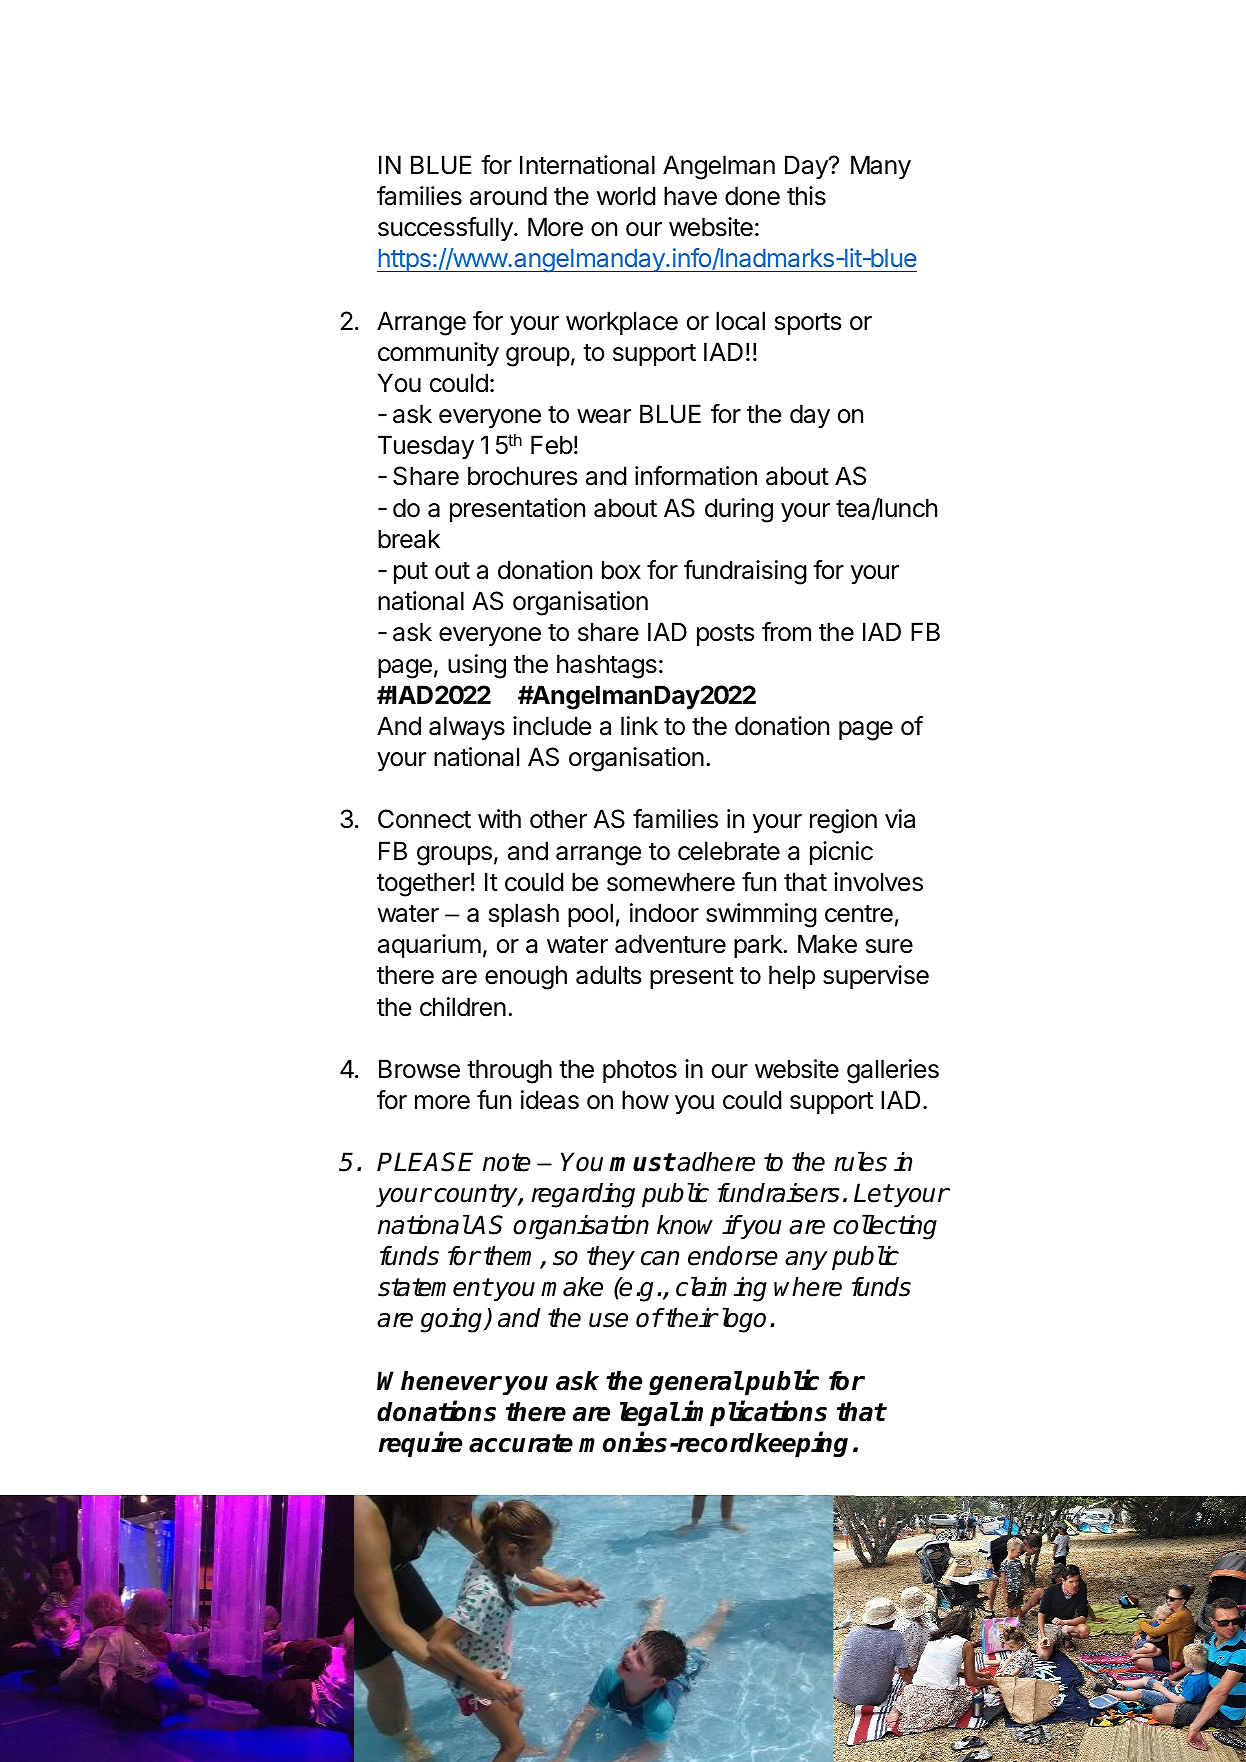  What do you see at coordinates (626, 196) in the document?
I see `world` at bounding box center [626, 196].
